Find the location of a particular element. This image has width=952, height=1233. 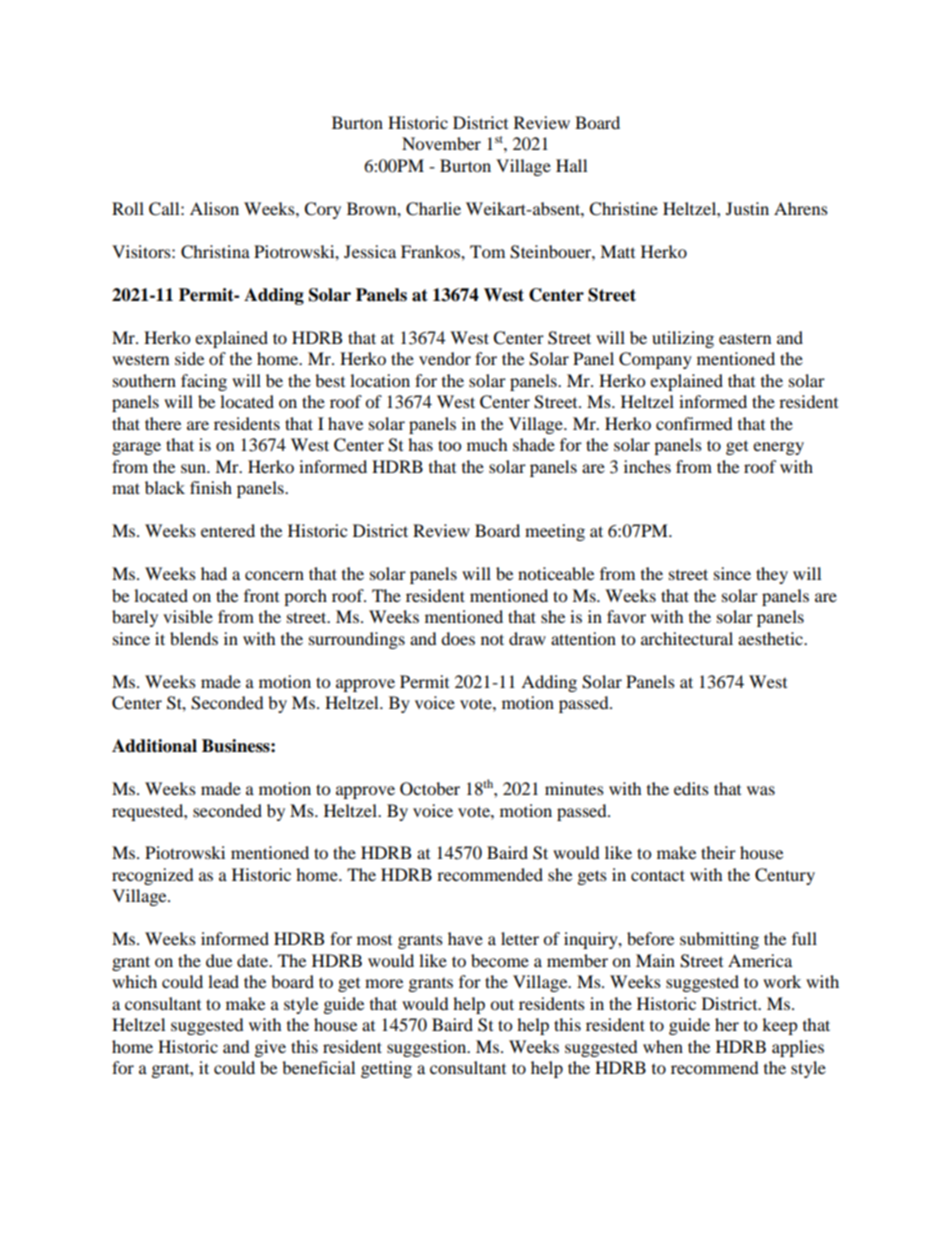

Justin is located at coordinates (747, 208).
